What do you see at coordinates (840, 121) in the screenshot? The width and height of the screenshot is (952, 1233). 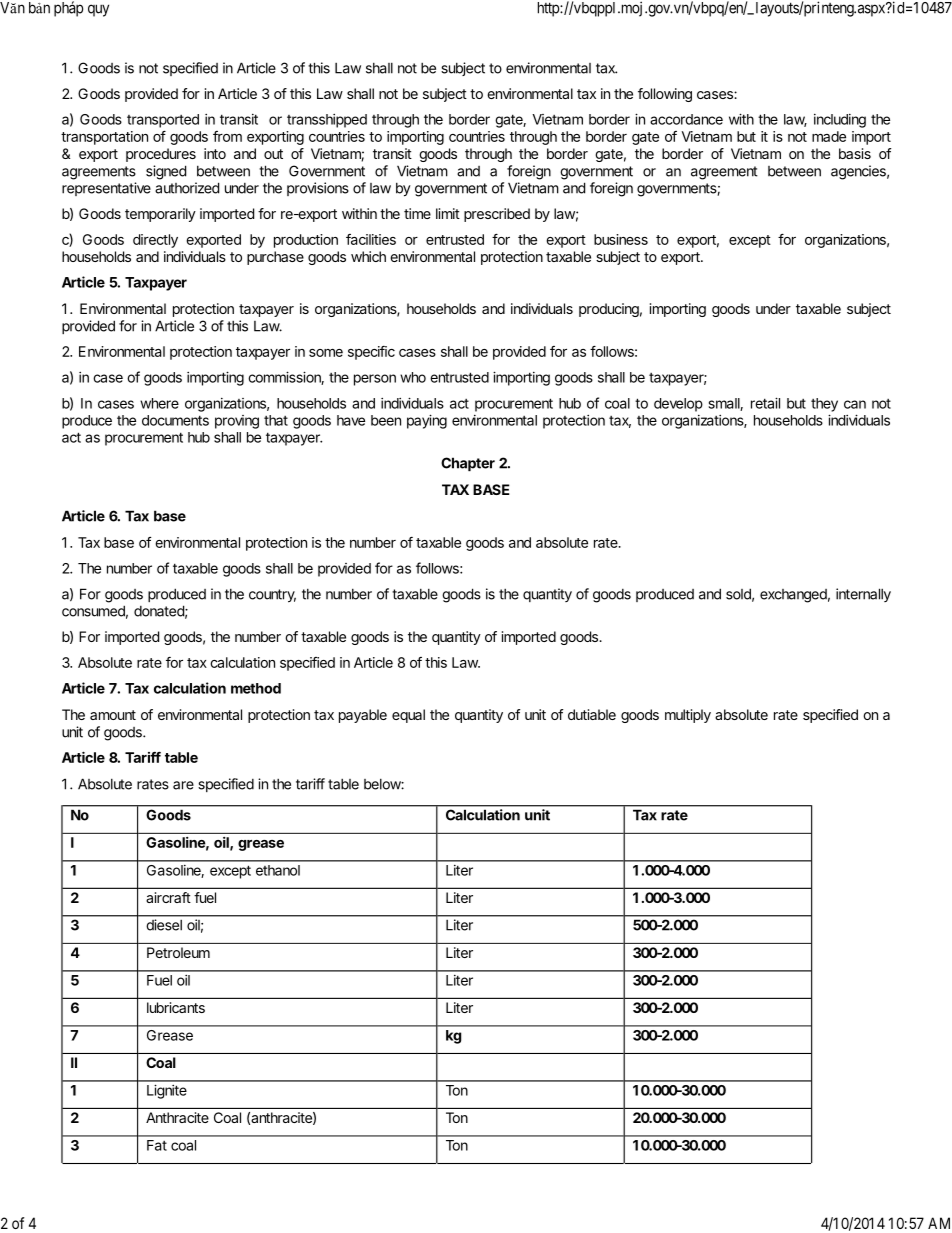 I see `including` at bounding box center [840, 121].
